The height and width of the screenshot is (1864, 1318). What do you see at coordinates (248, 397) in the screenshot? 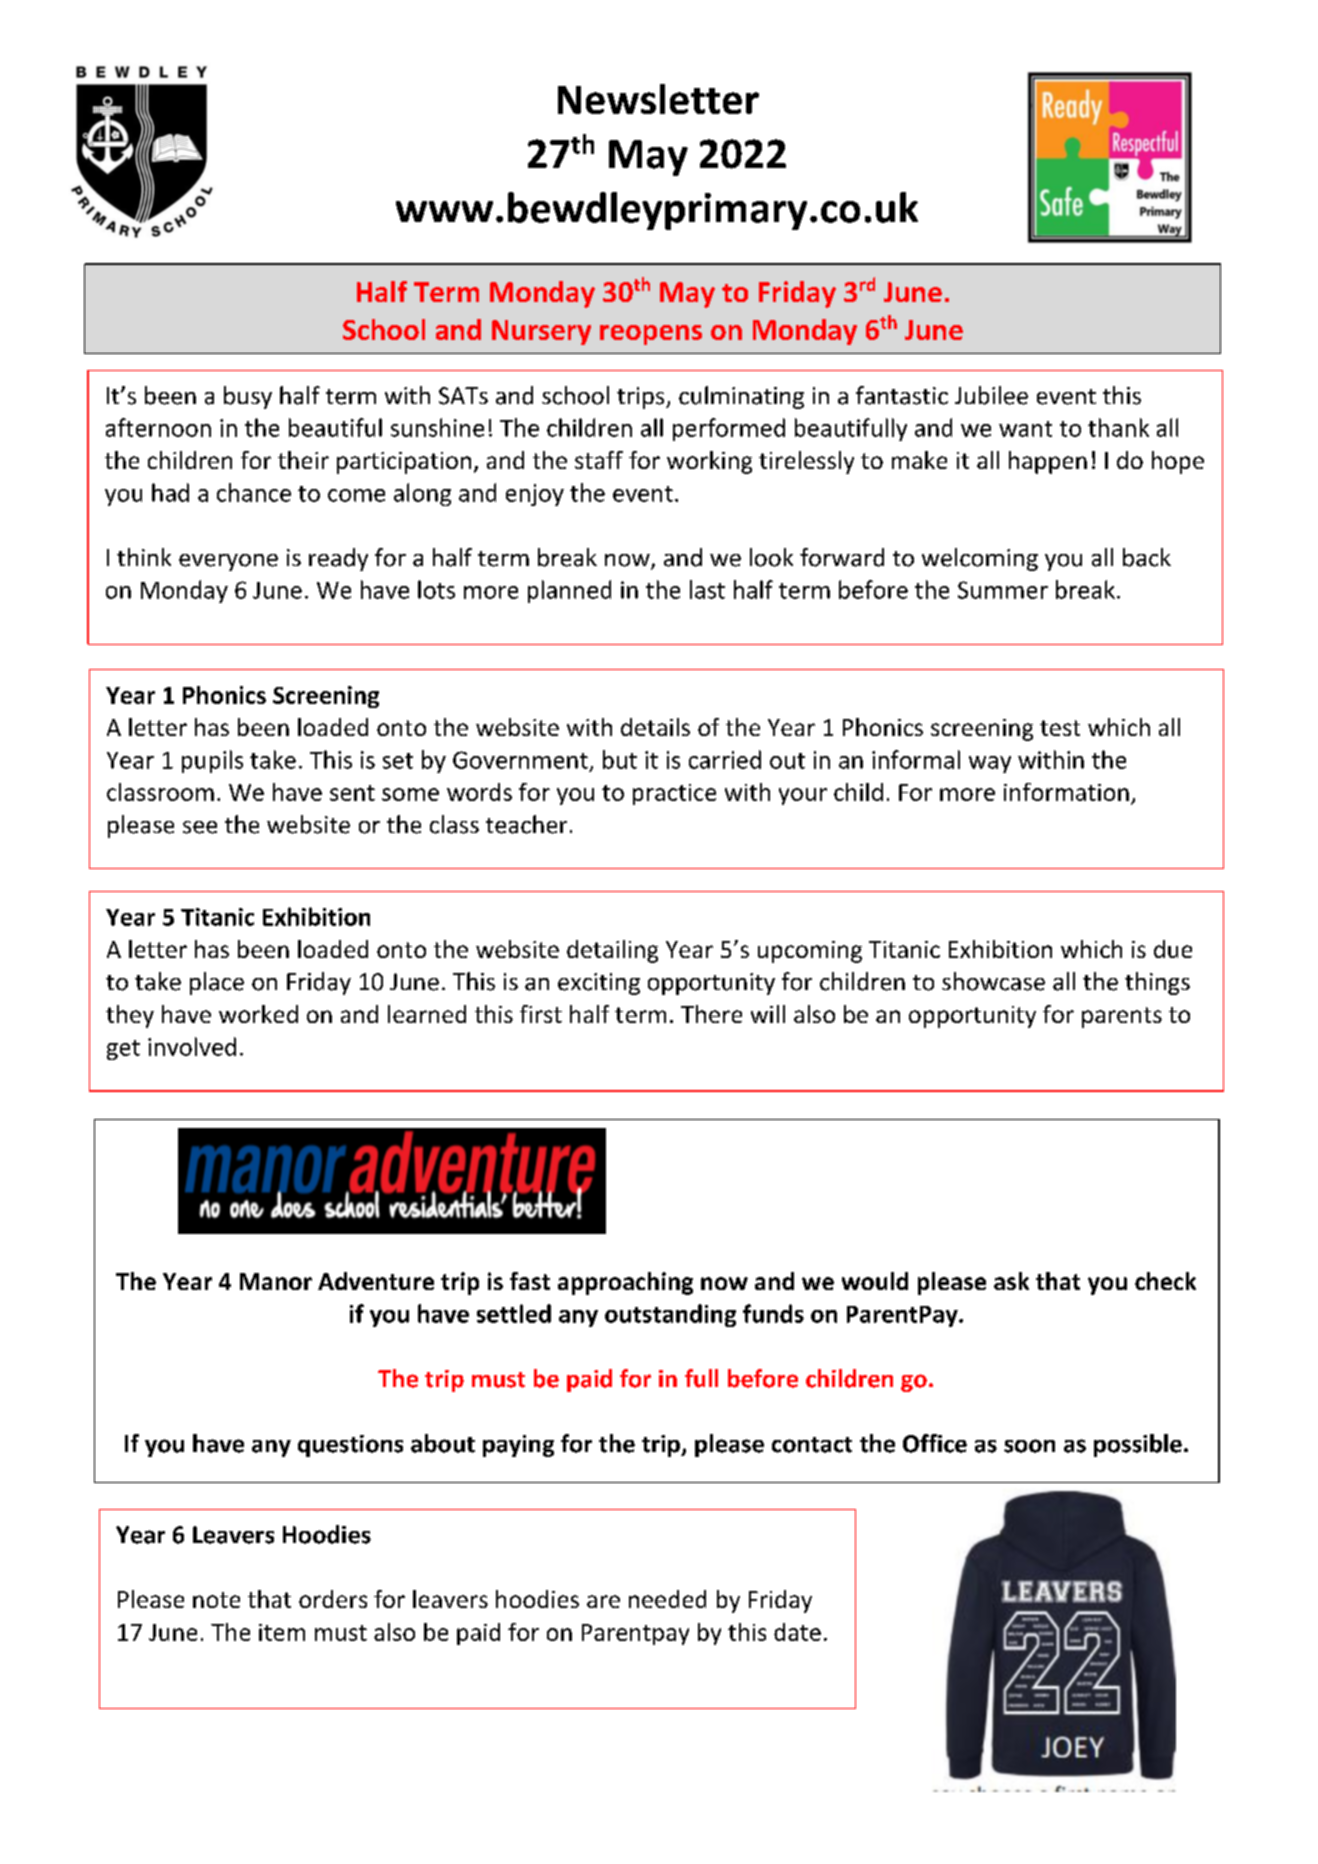
I see `busy` at bounding box center [248, 397].
